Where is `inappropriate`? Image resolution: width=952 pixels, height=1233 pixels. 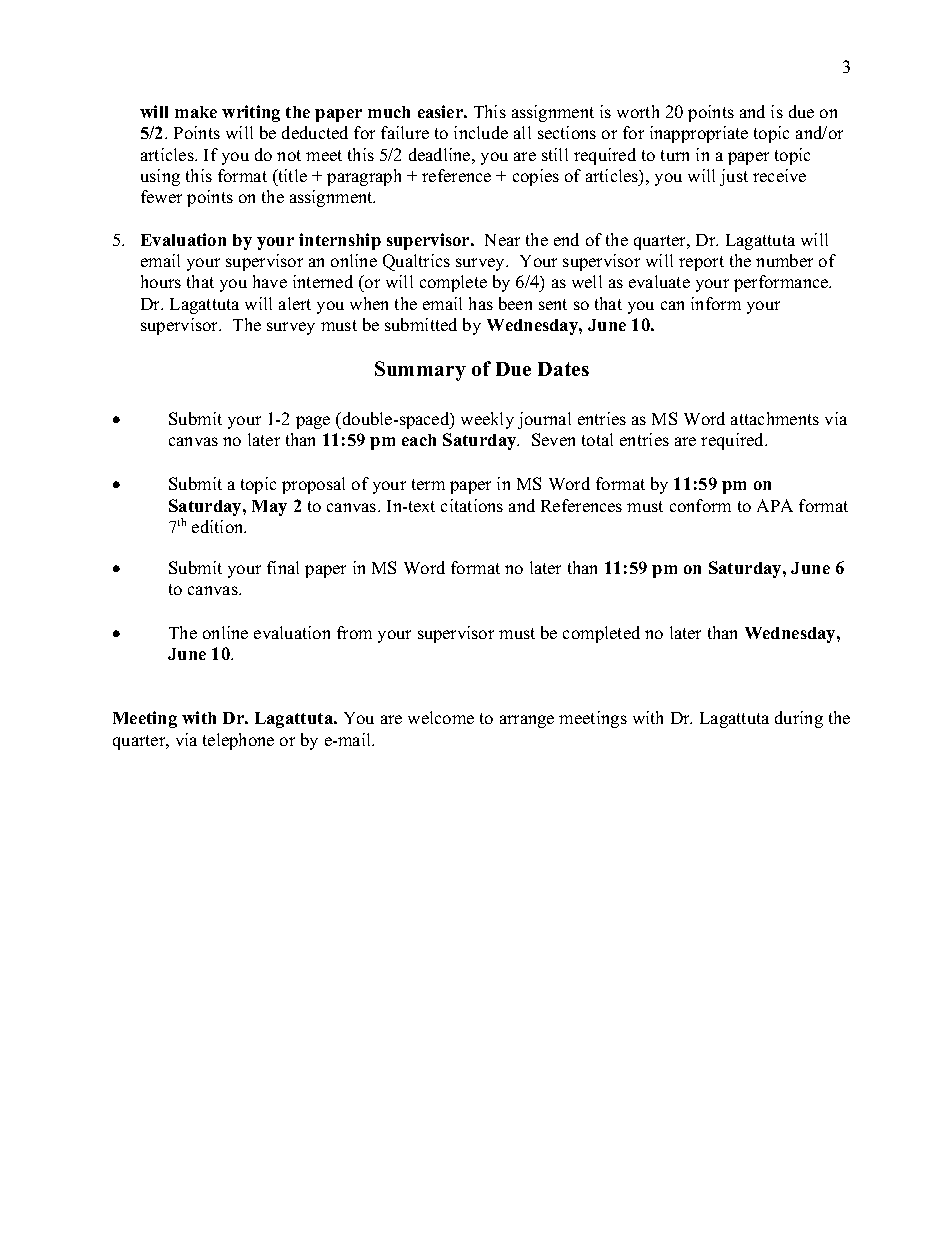
inappropriate is located at coordinates (699, 134).
